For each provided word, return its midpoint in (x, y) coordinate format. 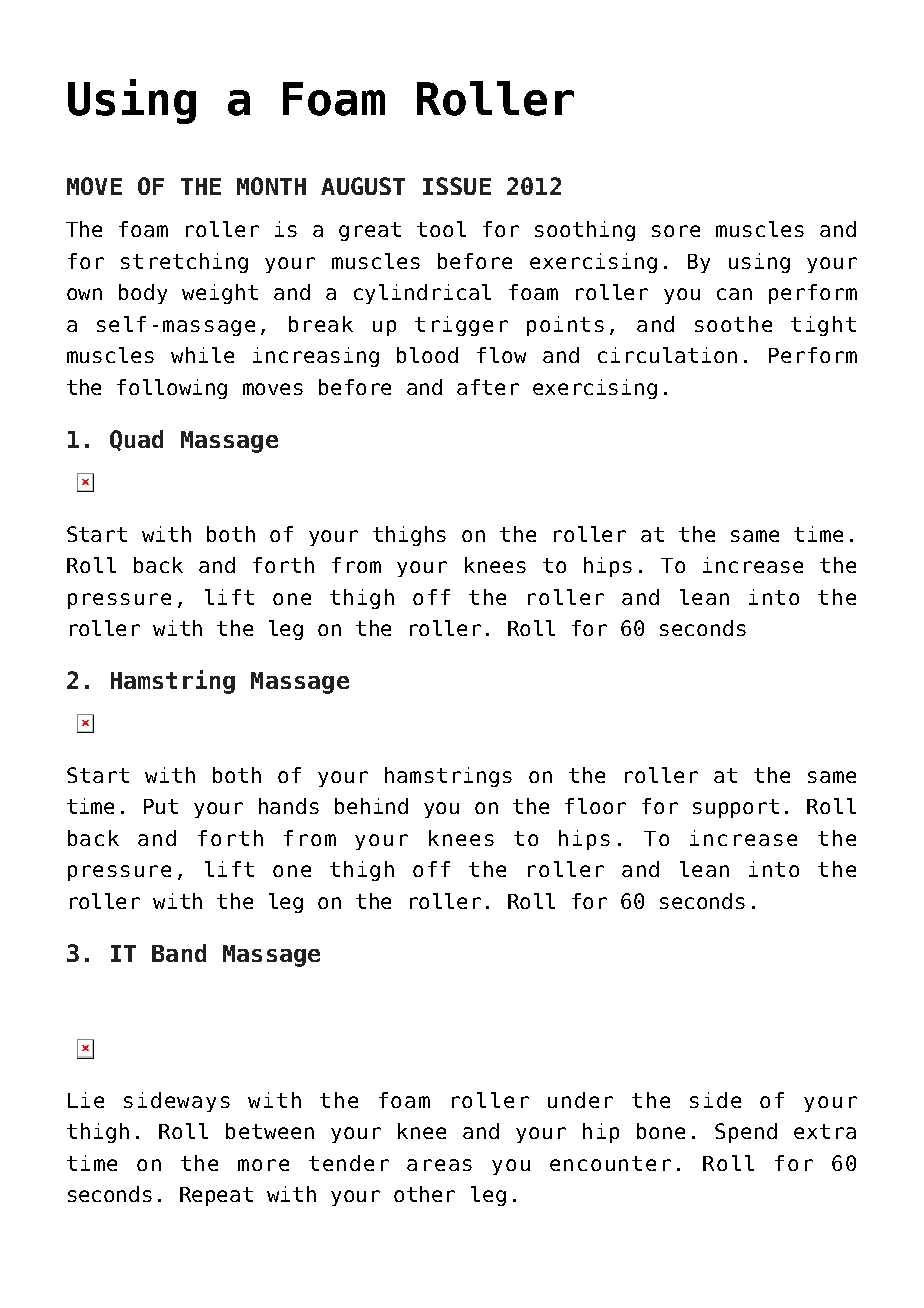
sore (676, 231)
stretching (184, 263)
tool (441, 229)
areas (439, 1165)
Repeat (216, 1196)
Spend (746, 1133)
